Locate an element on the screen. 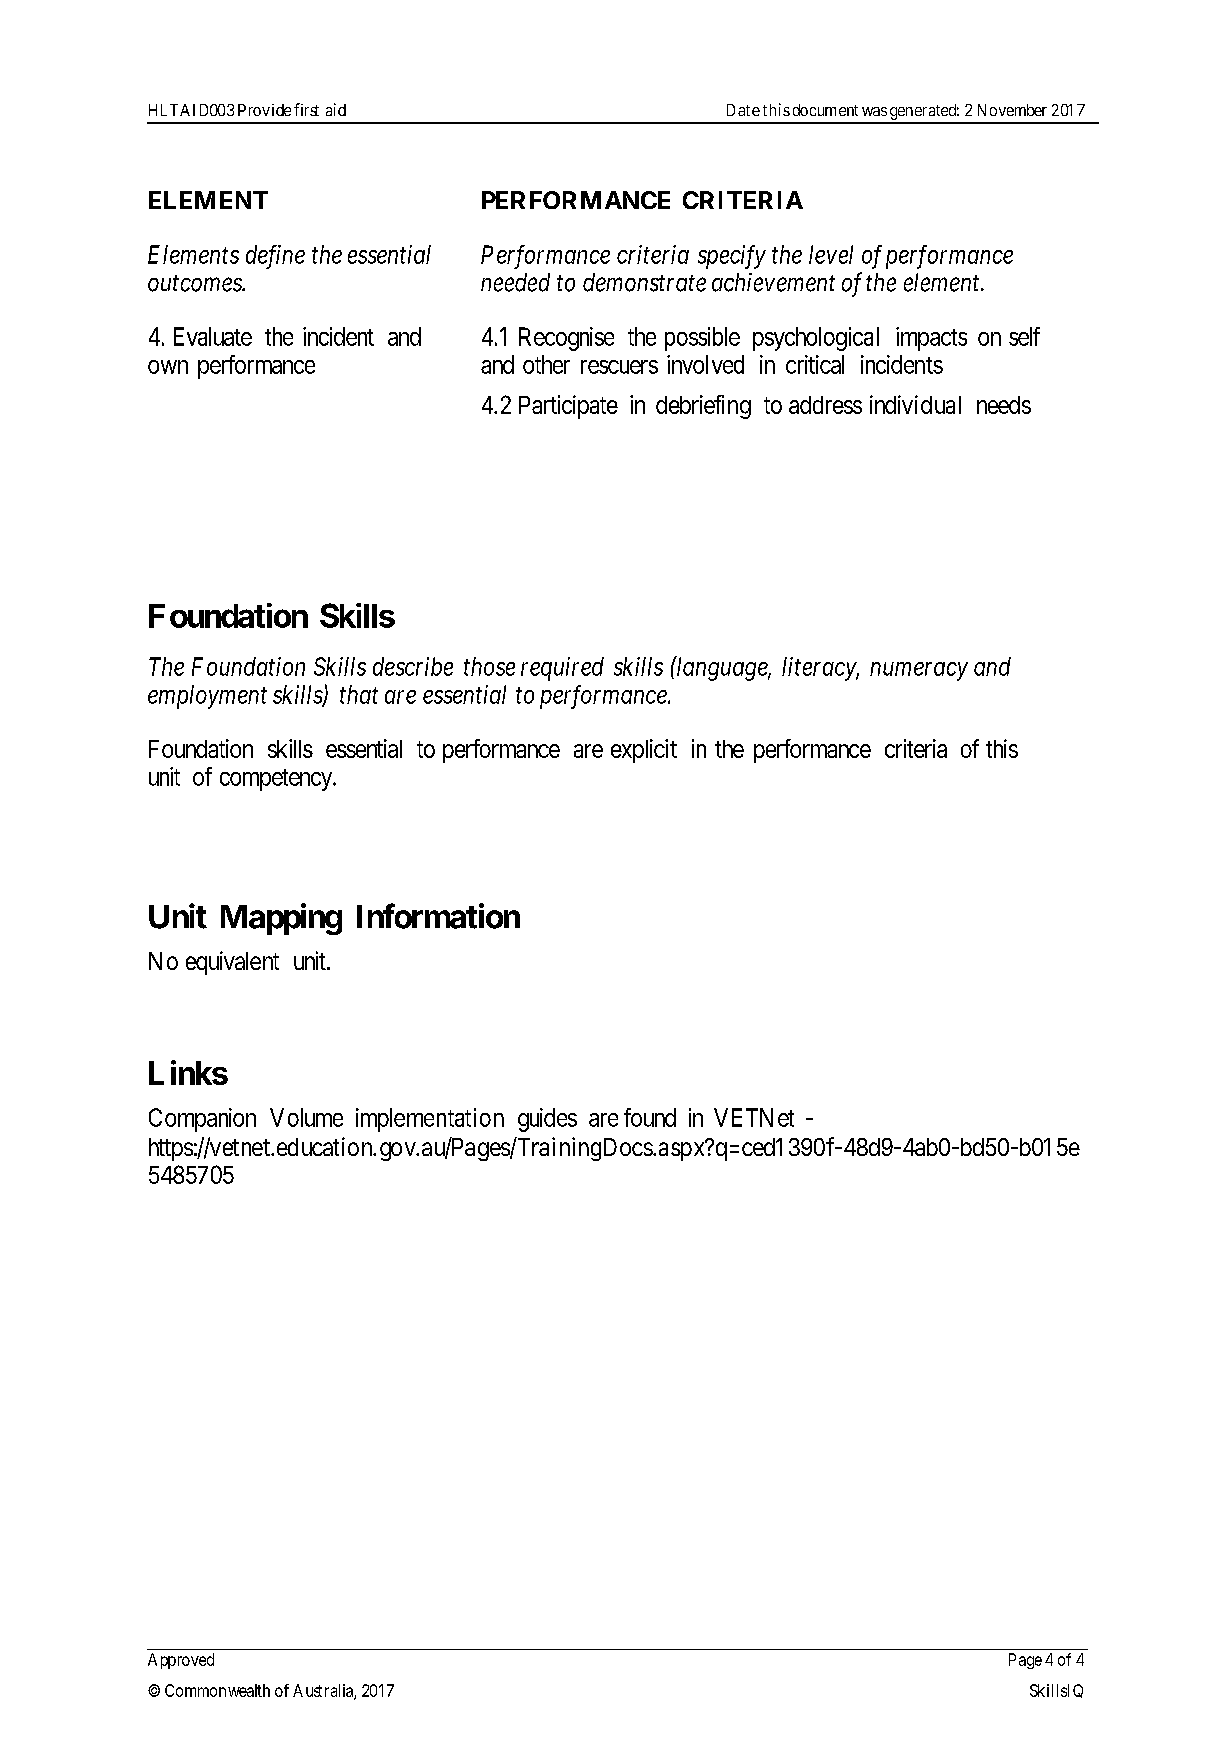 The width and height of the screenshot is (1229, 1737). employment is located at coordinates (207, 697).
